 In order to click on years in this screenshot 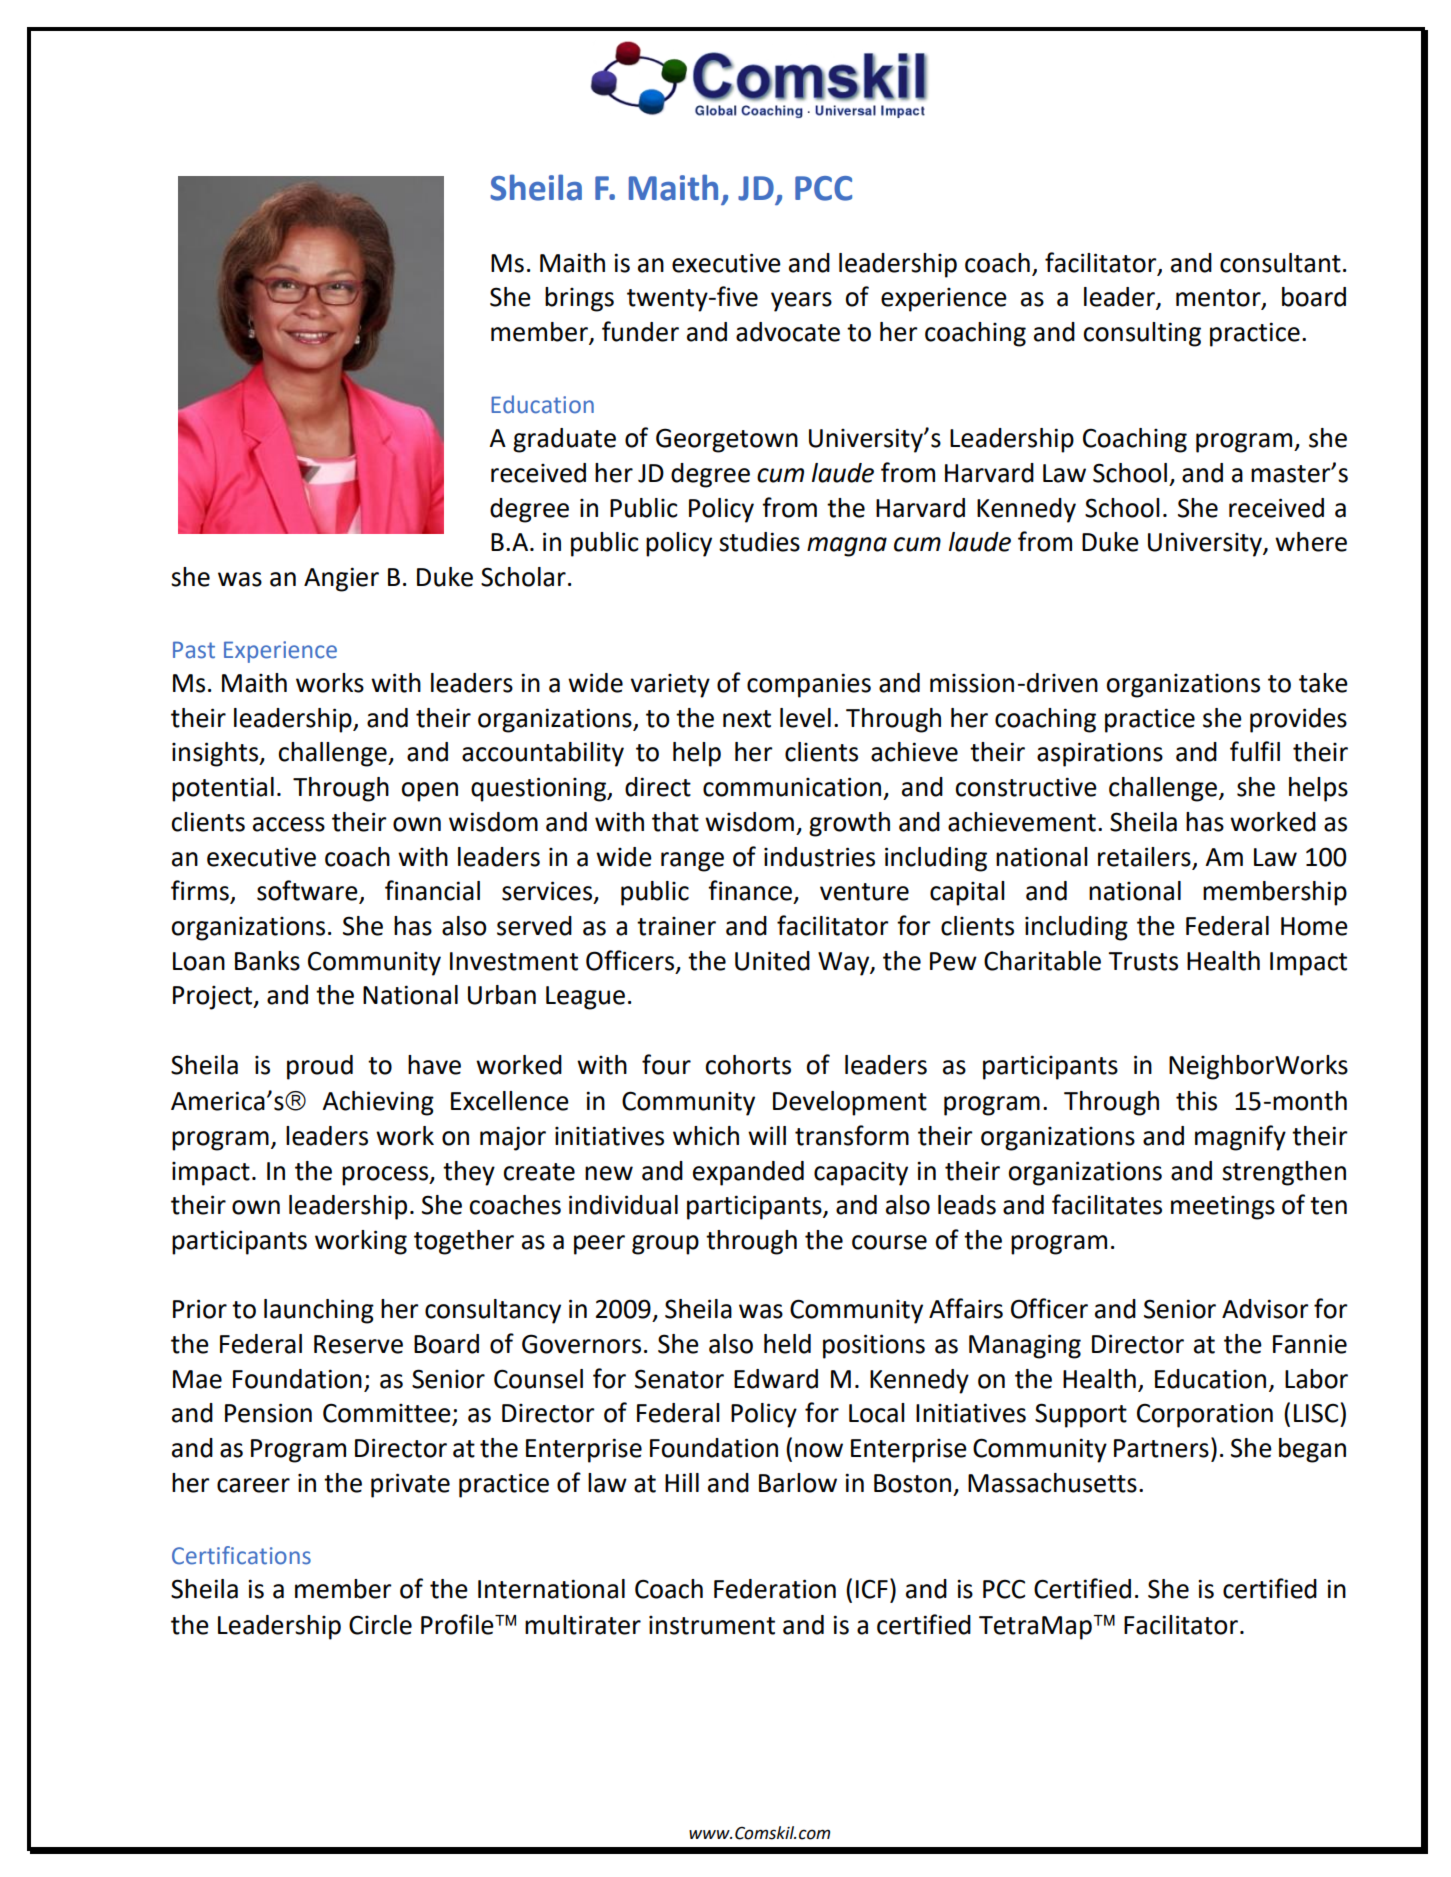, I will do `click(801, 302)`.
